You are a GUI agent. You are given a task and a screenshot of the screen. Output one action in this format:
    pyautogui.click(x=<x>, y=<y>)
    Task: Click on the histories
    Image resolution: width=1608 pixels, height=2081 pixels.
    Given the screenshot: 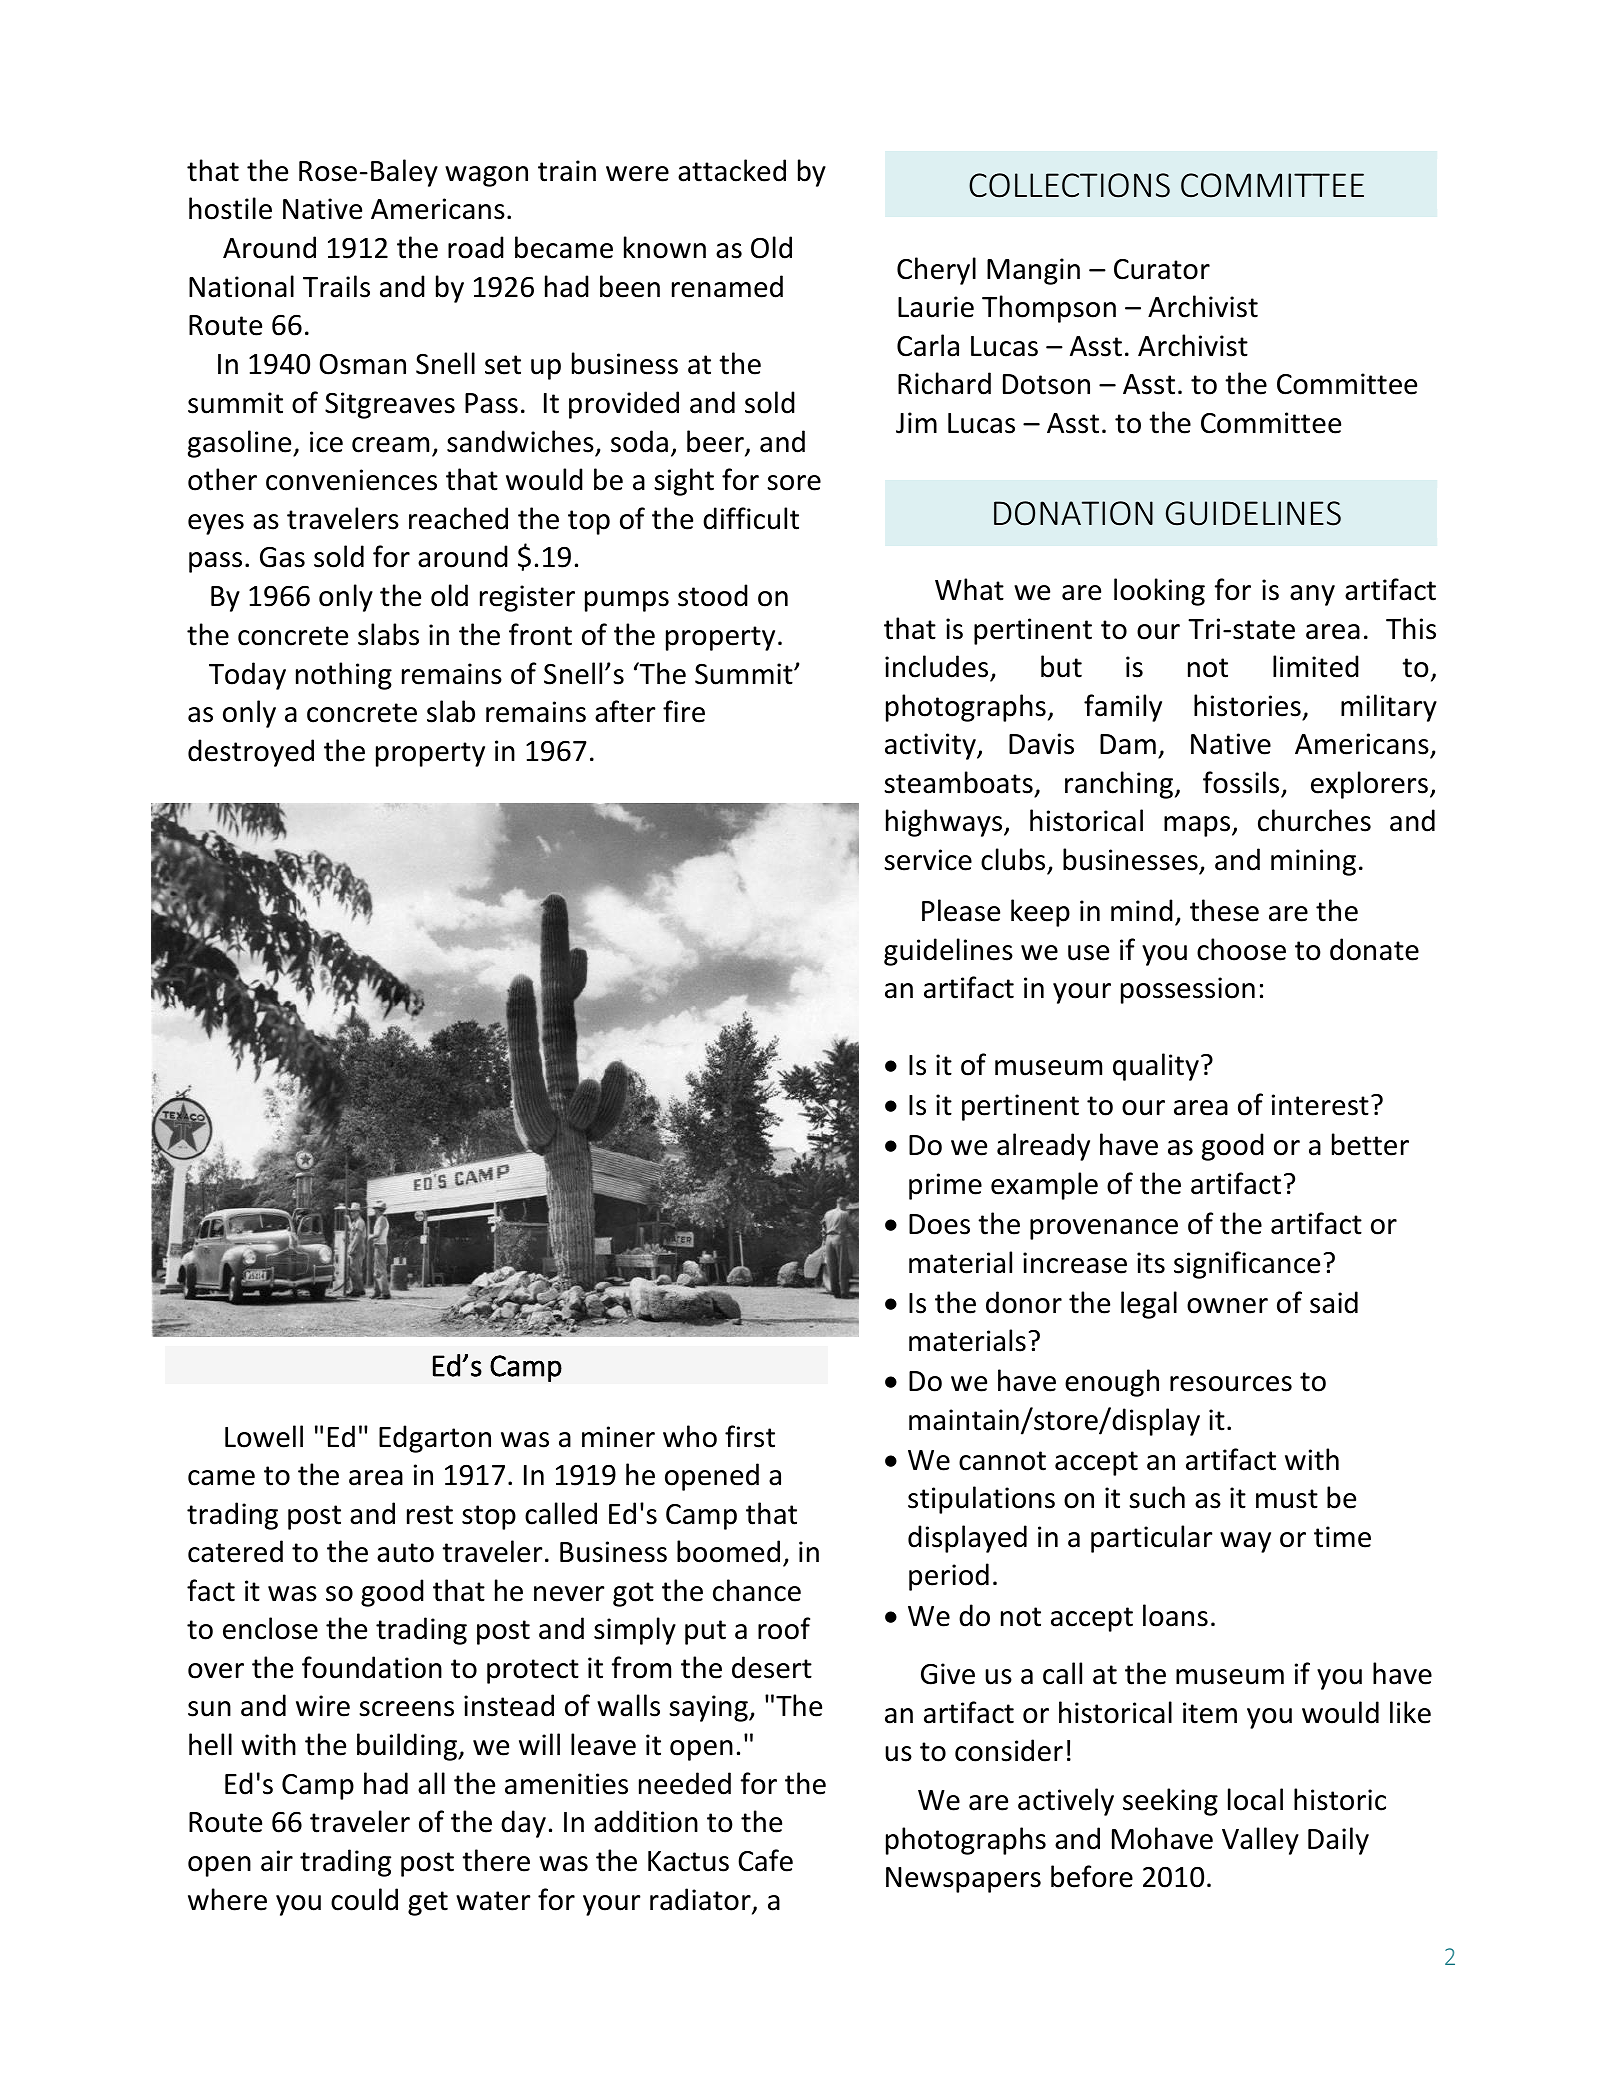 What is the action you would take?
    pyautogui.click(x=1247, y=705)
